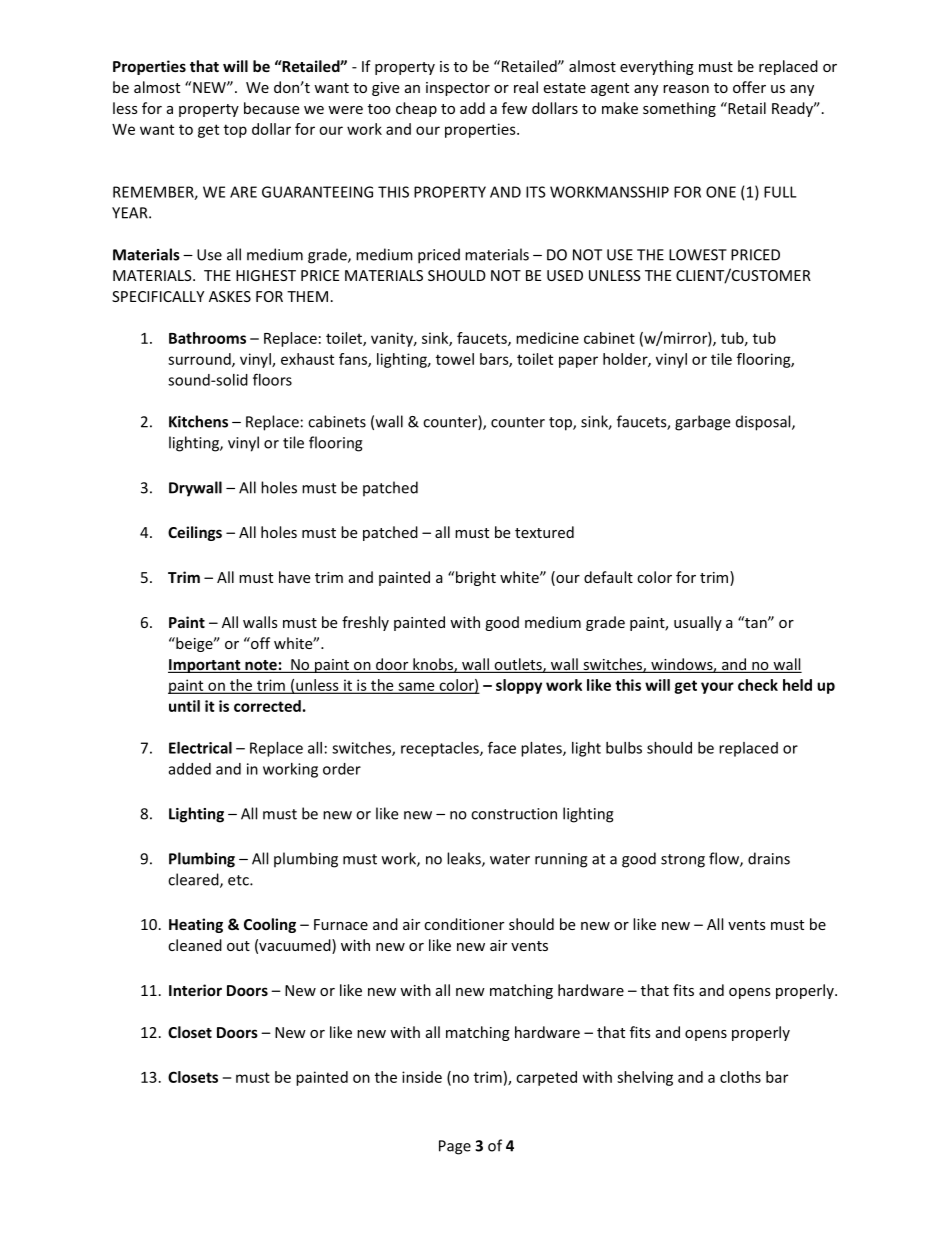 The width and height of the document is (952, 1233). What do you see at coordinates (474, 578) in the document?
I see `bright` at bounding box center [474, 578].
